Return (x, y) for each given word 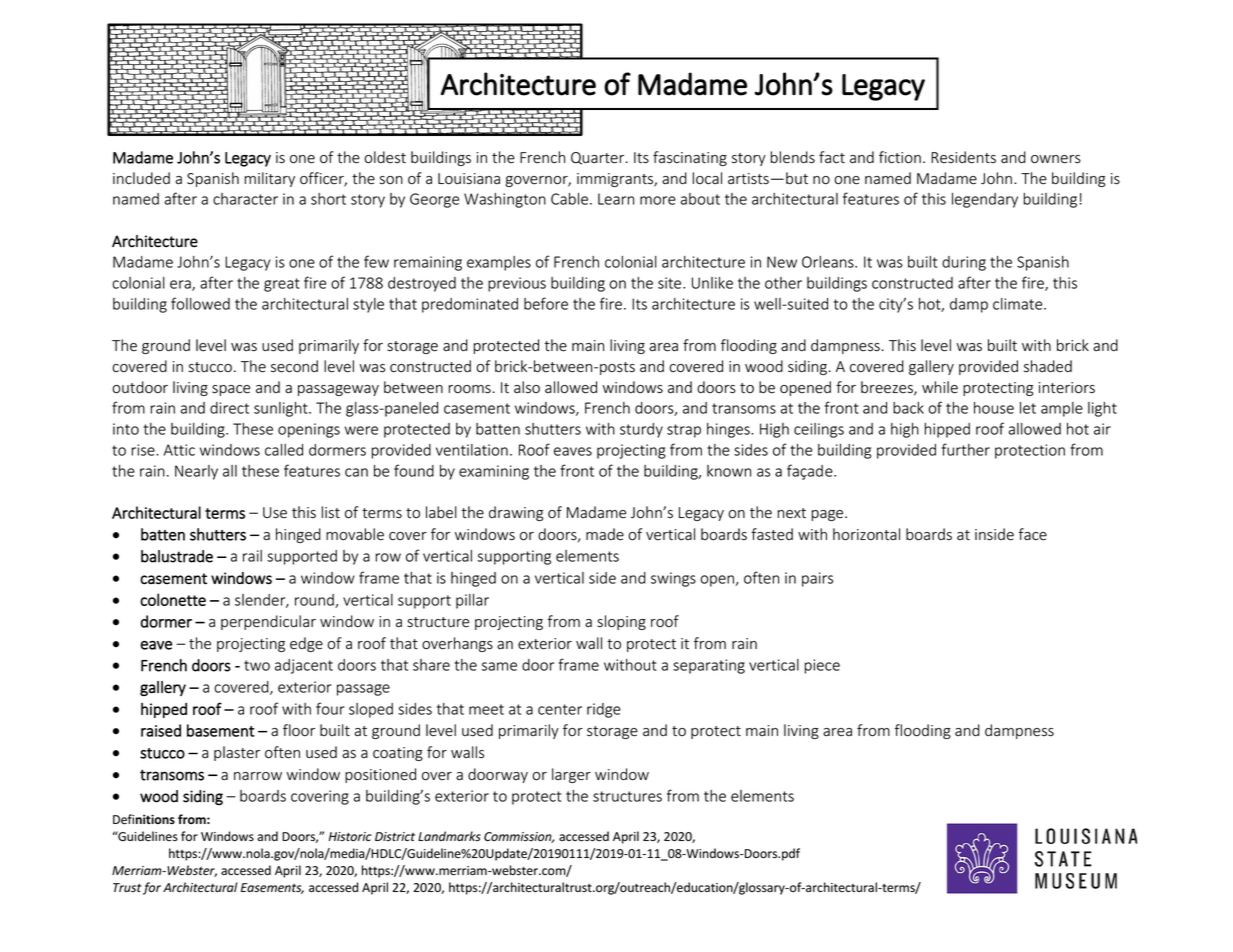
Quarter (599, 158)
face (1033, 534)
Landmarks (449, 836)
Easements (272, 888)
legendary (985, 200)
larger (571, 775)
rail (252, 556)
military (270, 179)
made (605, 534)
